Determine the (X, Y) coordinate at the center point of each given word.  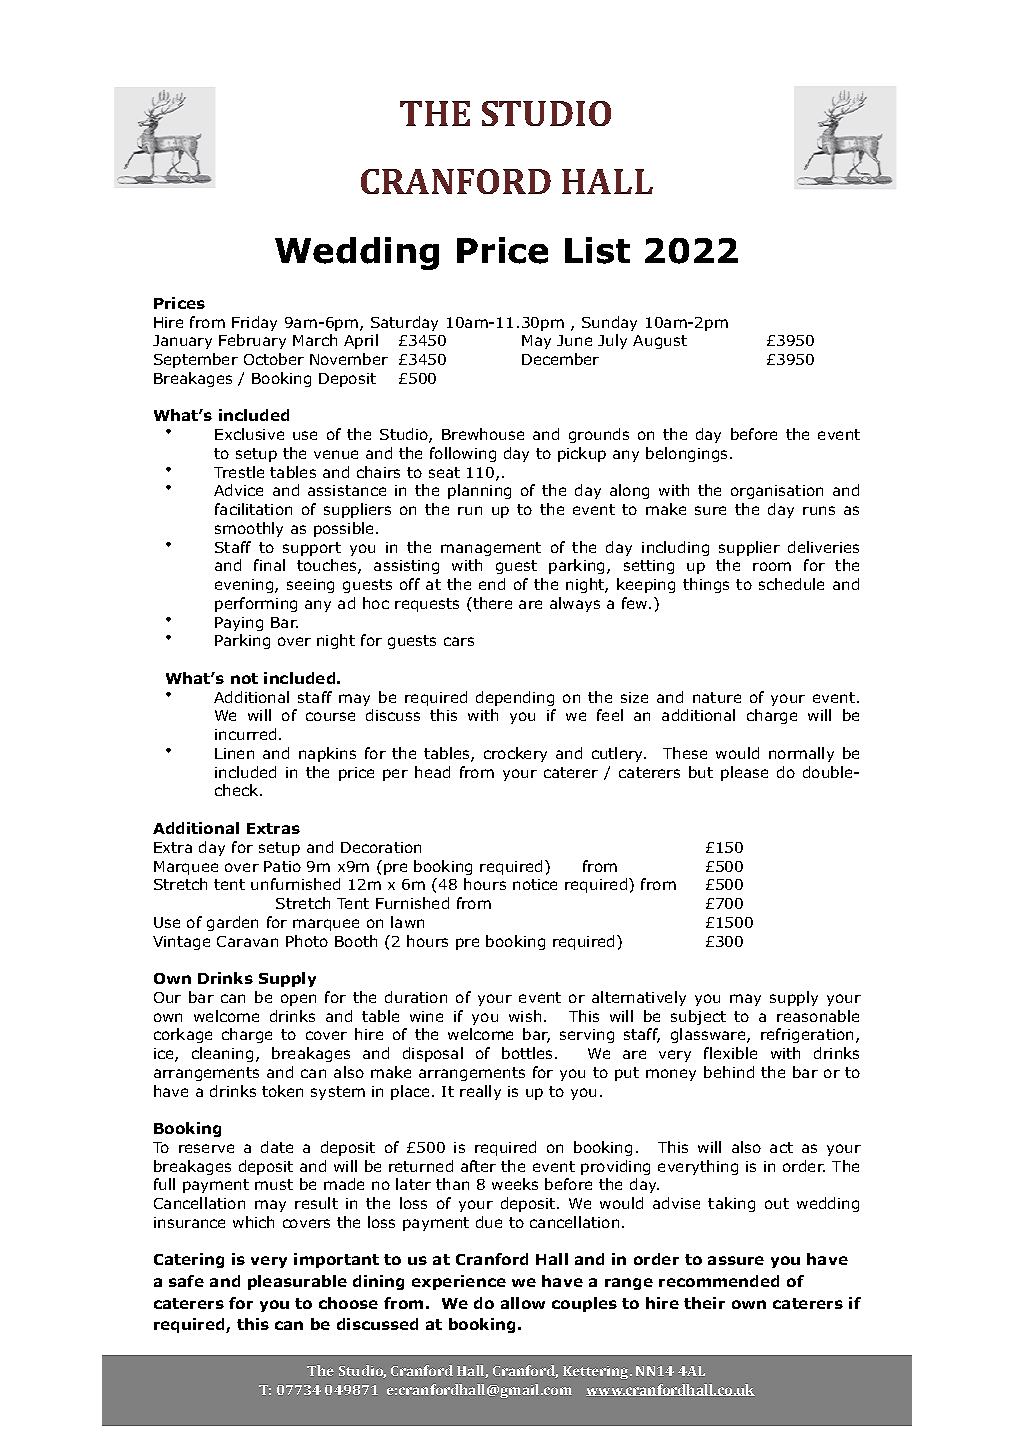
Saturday (404, 323)
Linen (234, 753)
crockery (515, 754)
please (744, 773)
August (660, 342)
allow (523, 1303)
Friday (254, 323)
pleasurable (297, 1282)
